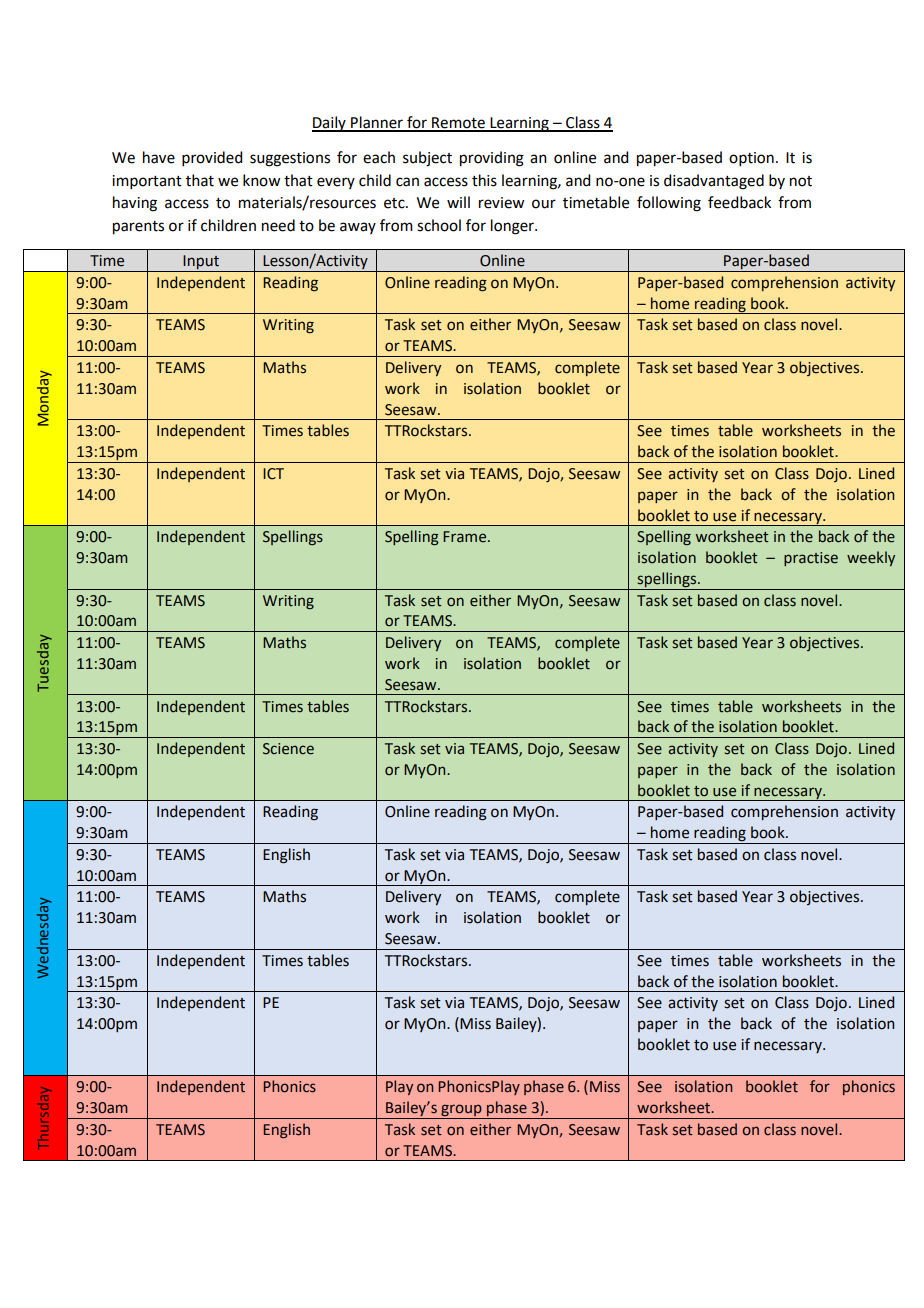 Image resolution: width=924 pixels, height=1308 pixels. I want to click on providing, so click(492, 159).
